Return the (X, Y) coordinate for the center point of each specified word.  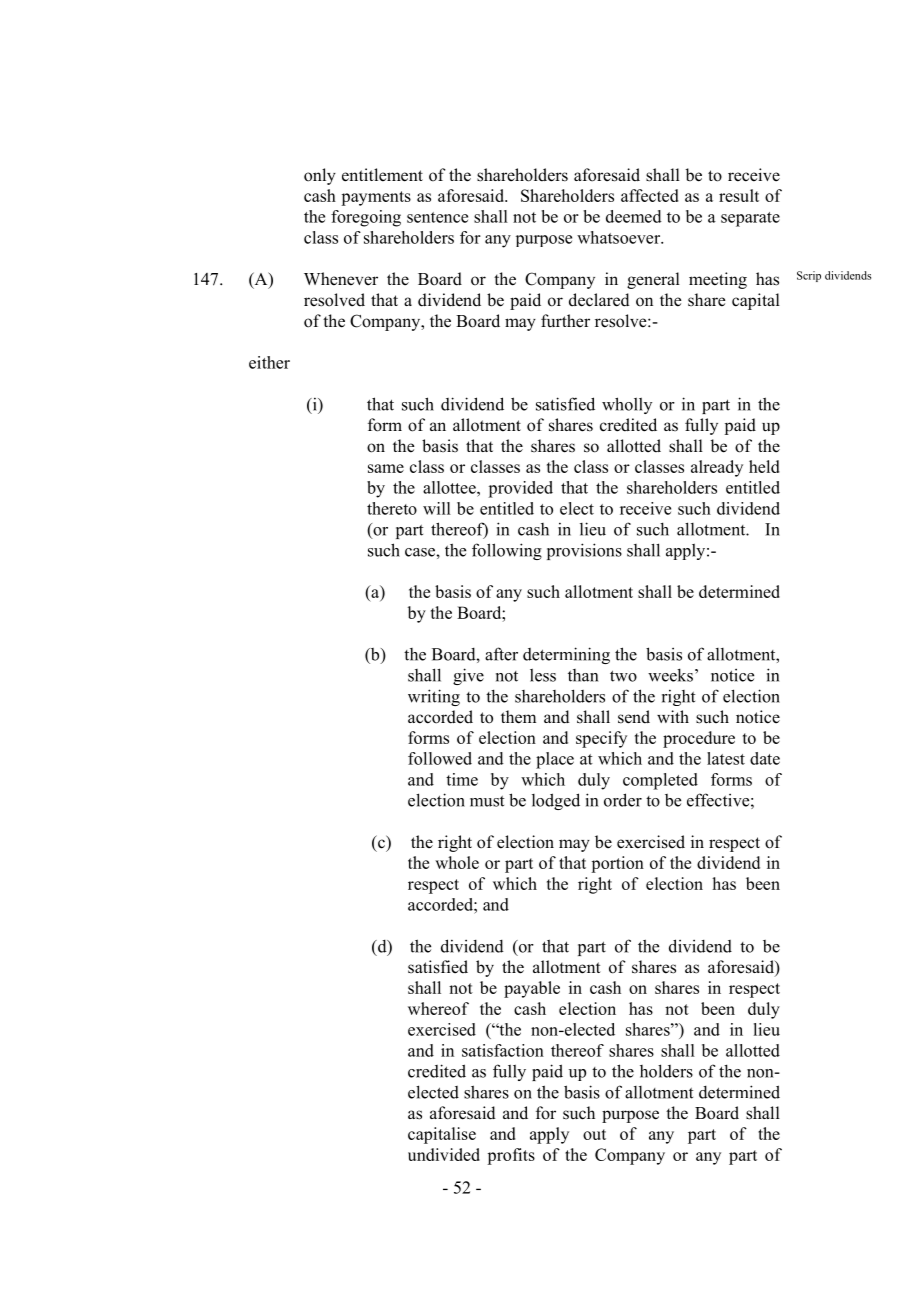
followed (440, 758)
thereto (392, 508)
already (717, 468)
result (739, 195)
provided (520, 489)
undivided (444, 1154)
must (487, 801)
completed (660, 781)
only (320, 176)
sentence (437, 217)
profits (511, 1156)
